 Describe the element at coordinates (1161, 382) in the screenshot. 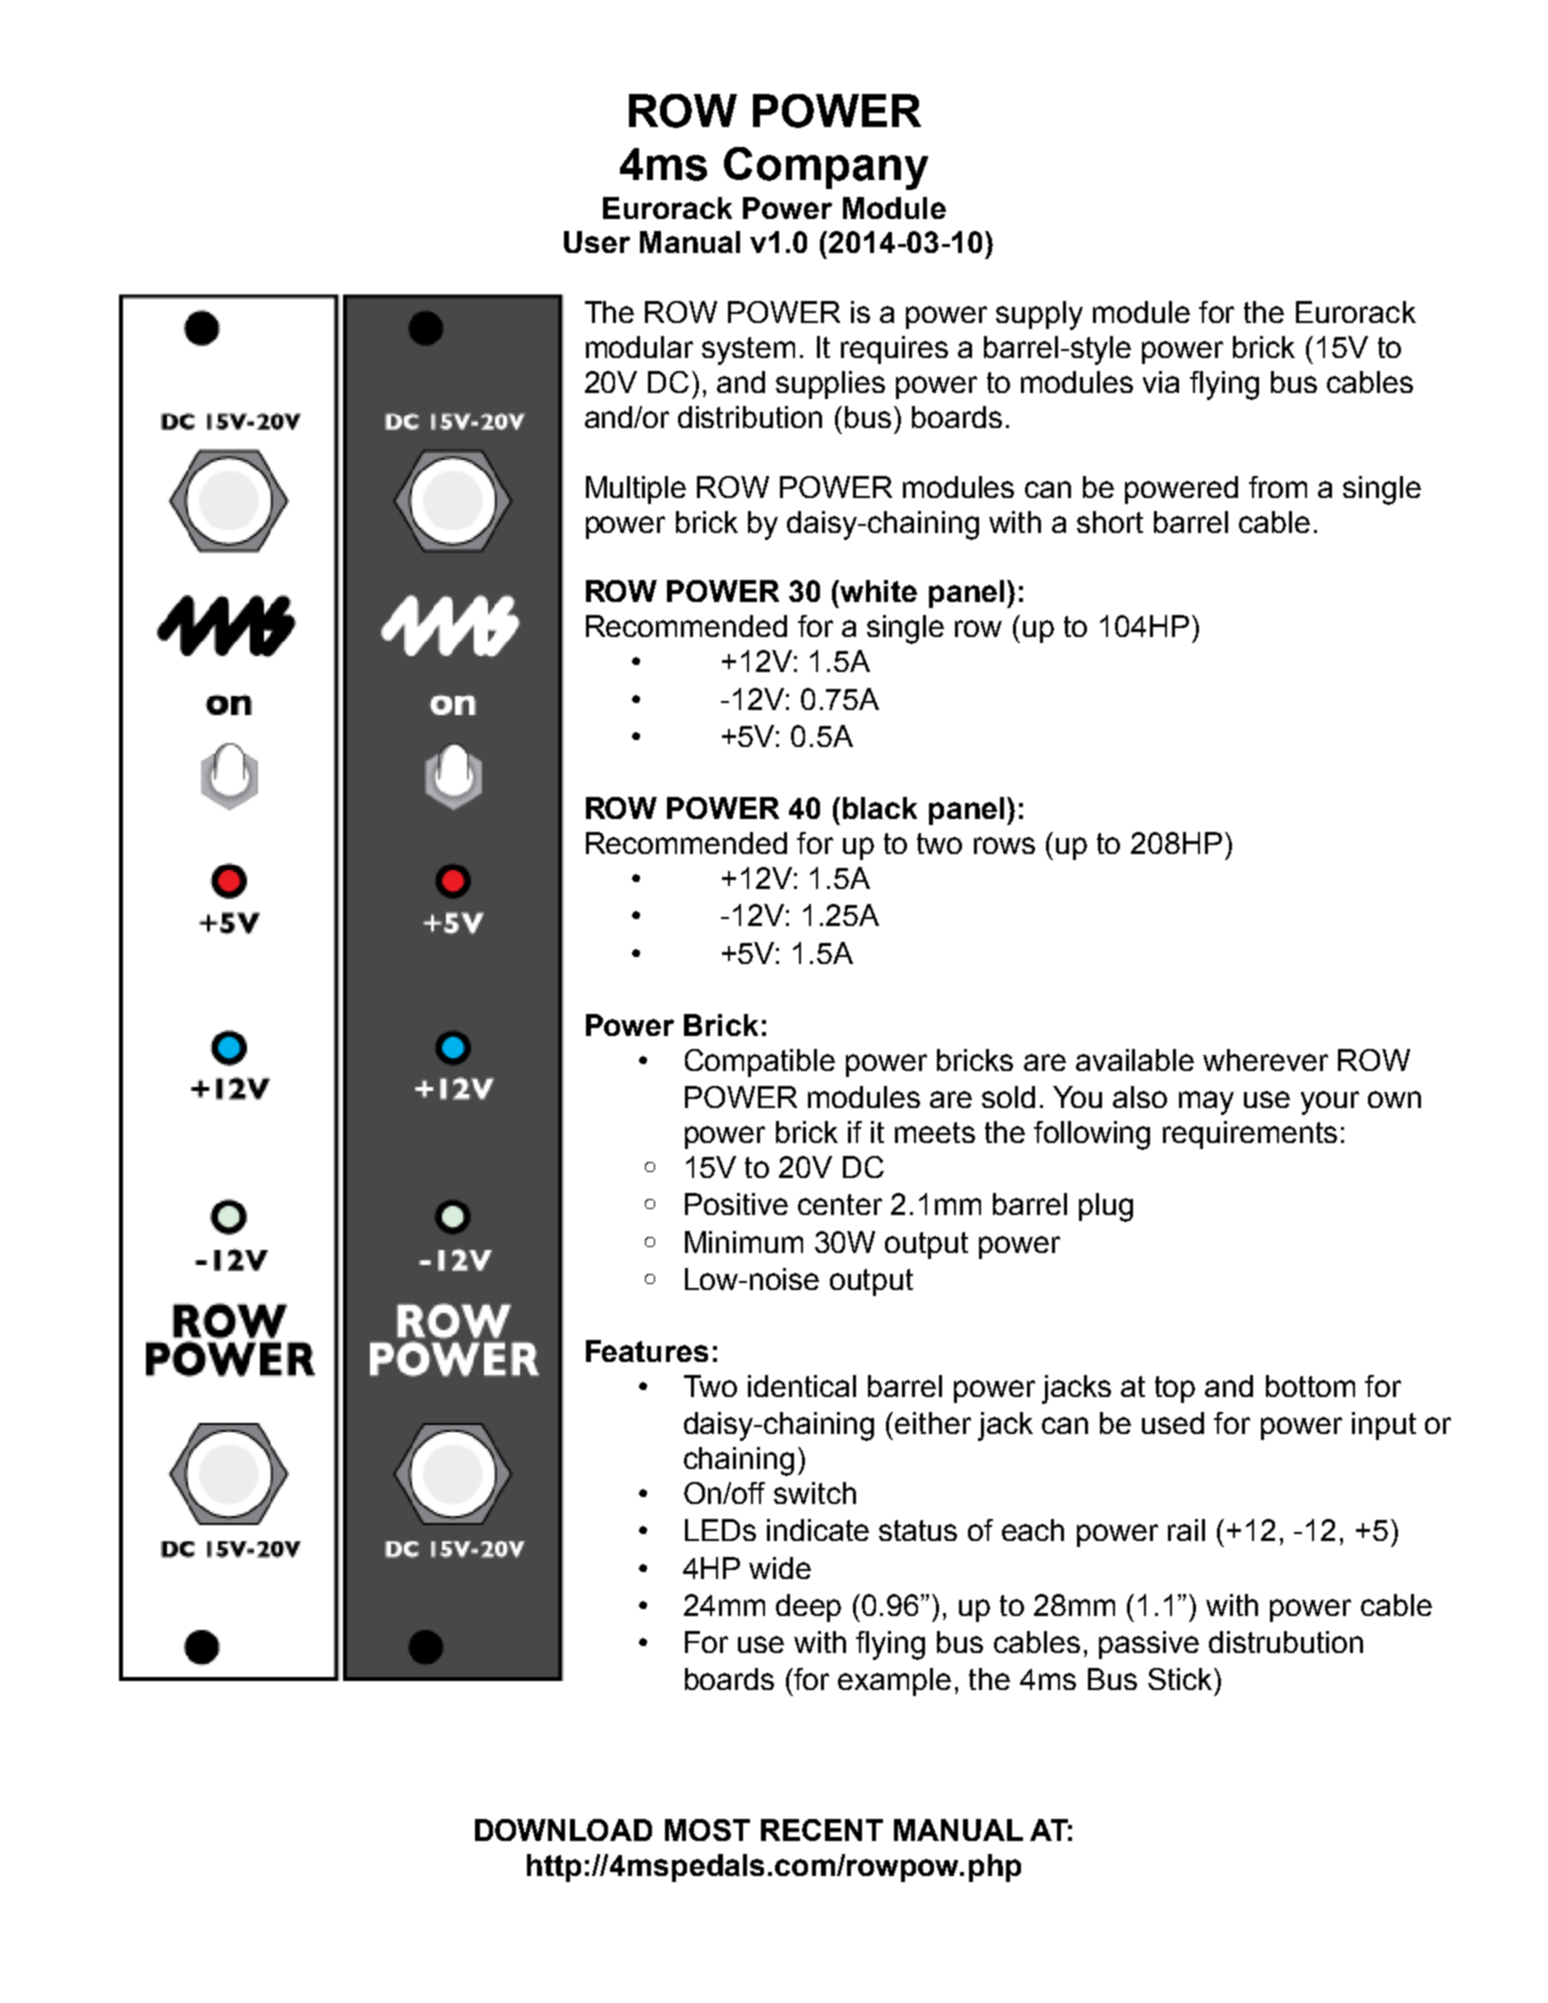

I see `via` at that location.
